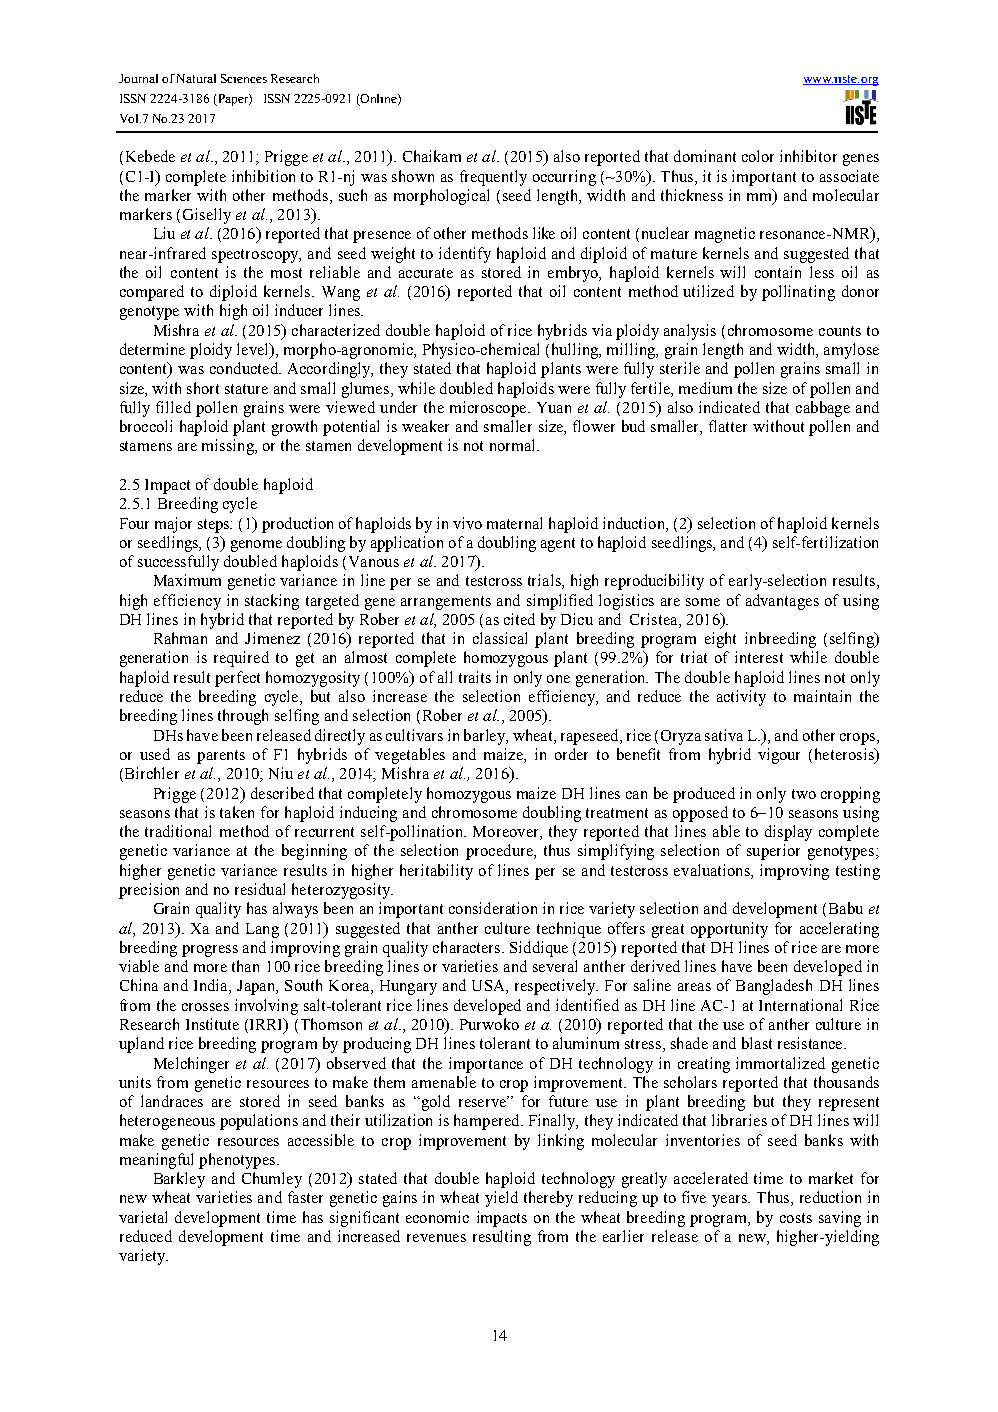 This page has height=1412, width=998. What do you see at coordinates (500, 638) in the page?
I see `classical` at bounding box center [500, 638].
